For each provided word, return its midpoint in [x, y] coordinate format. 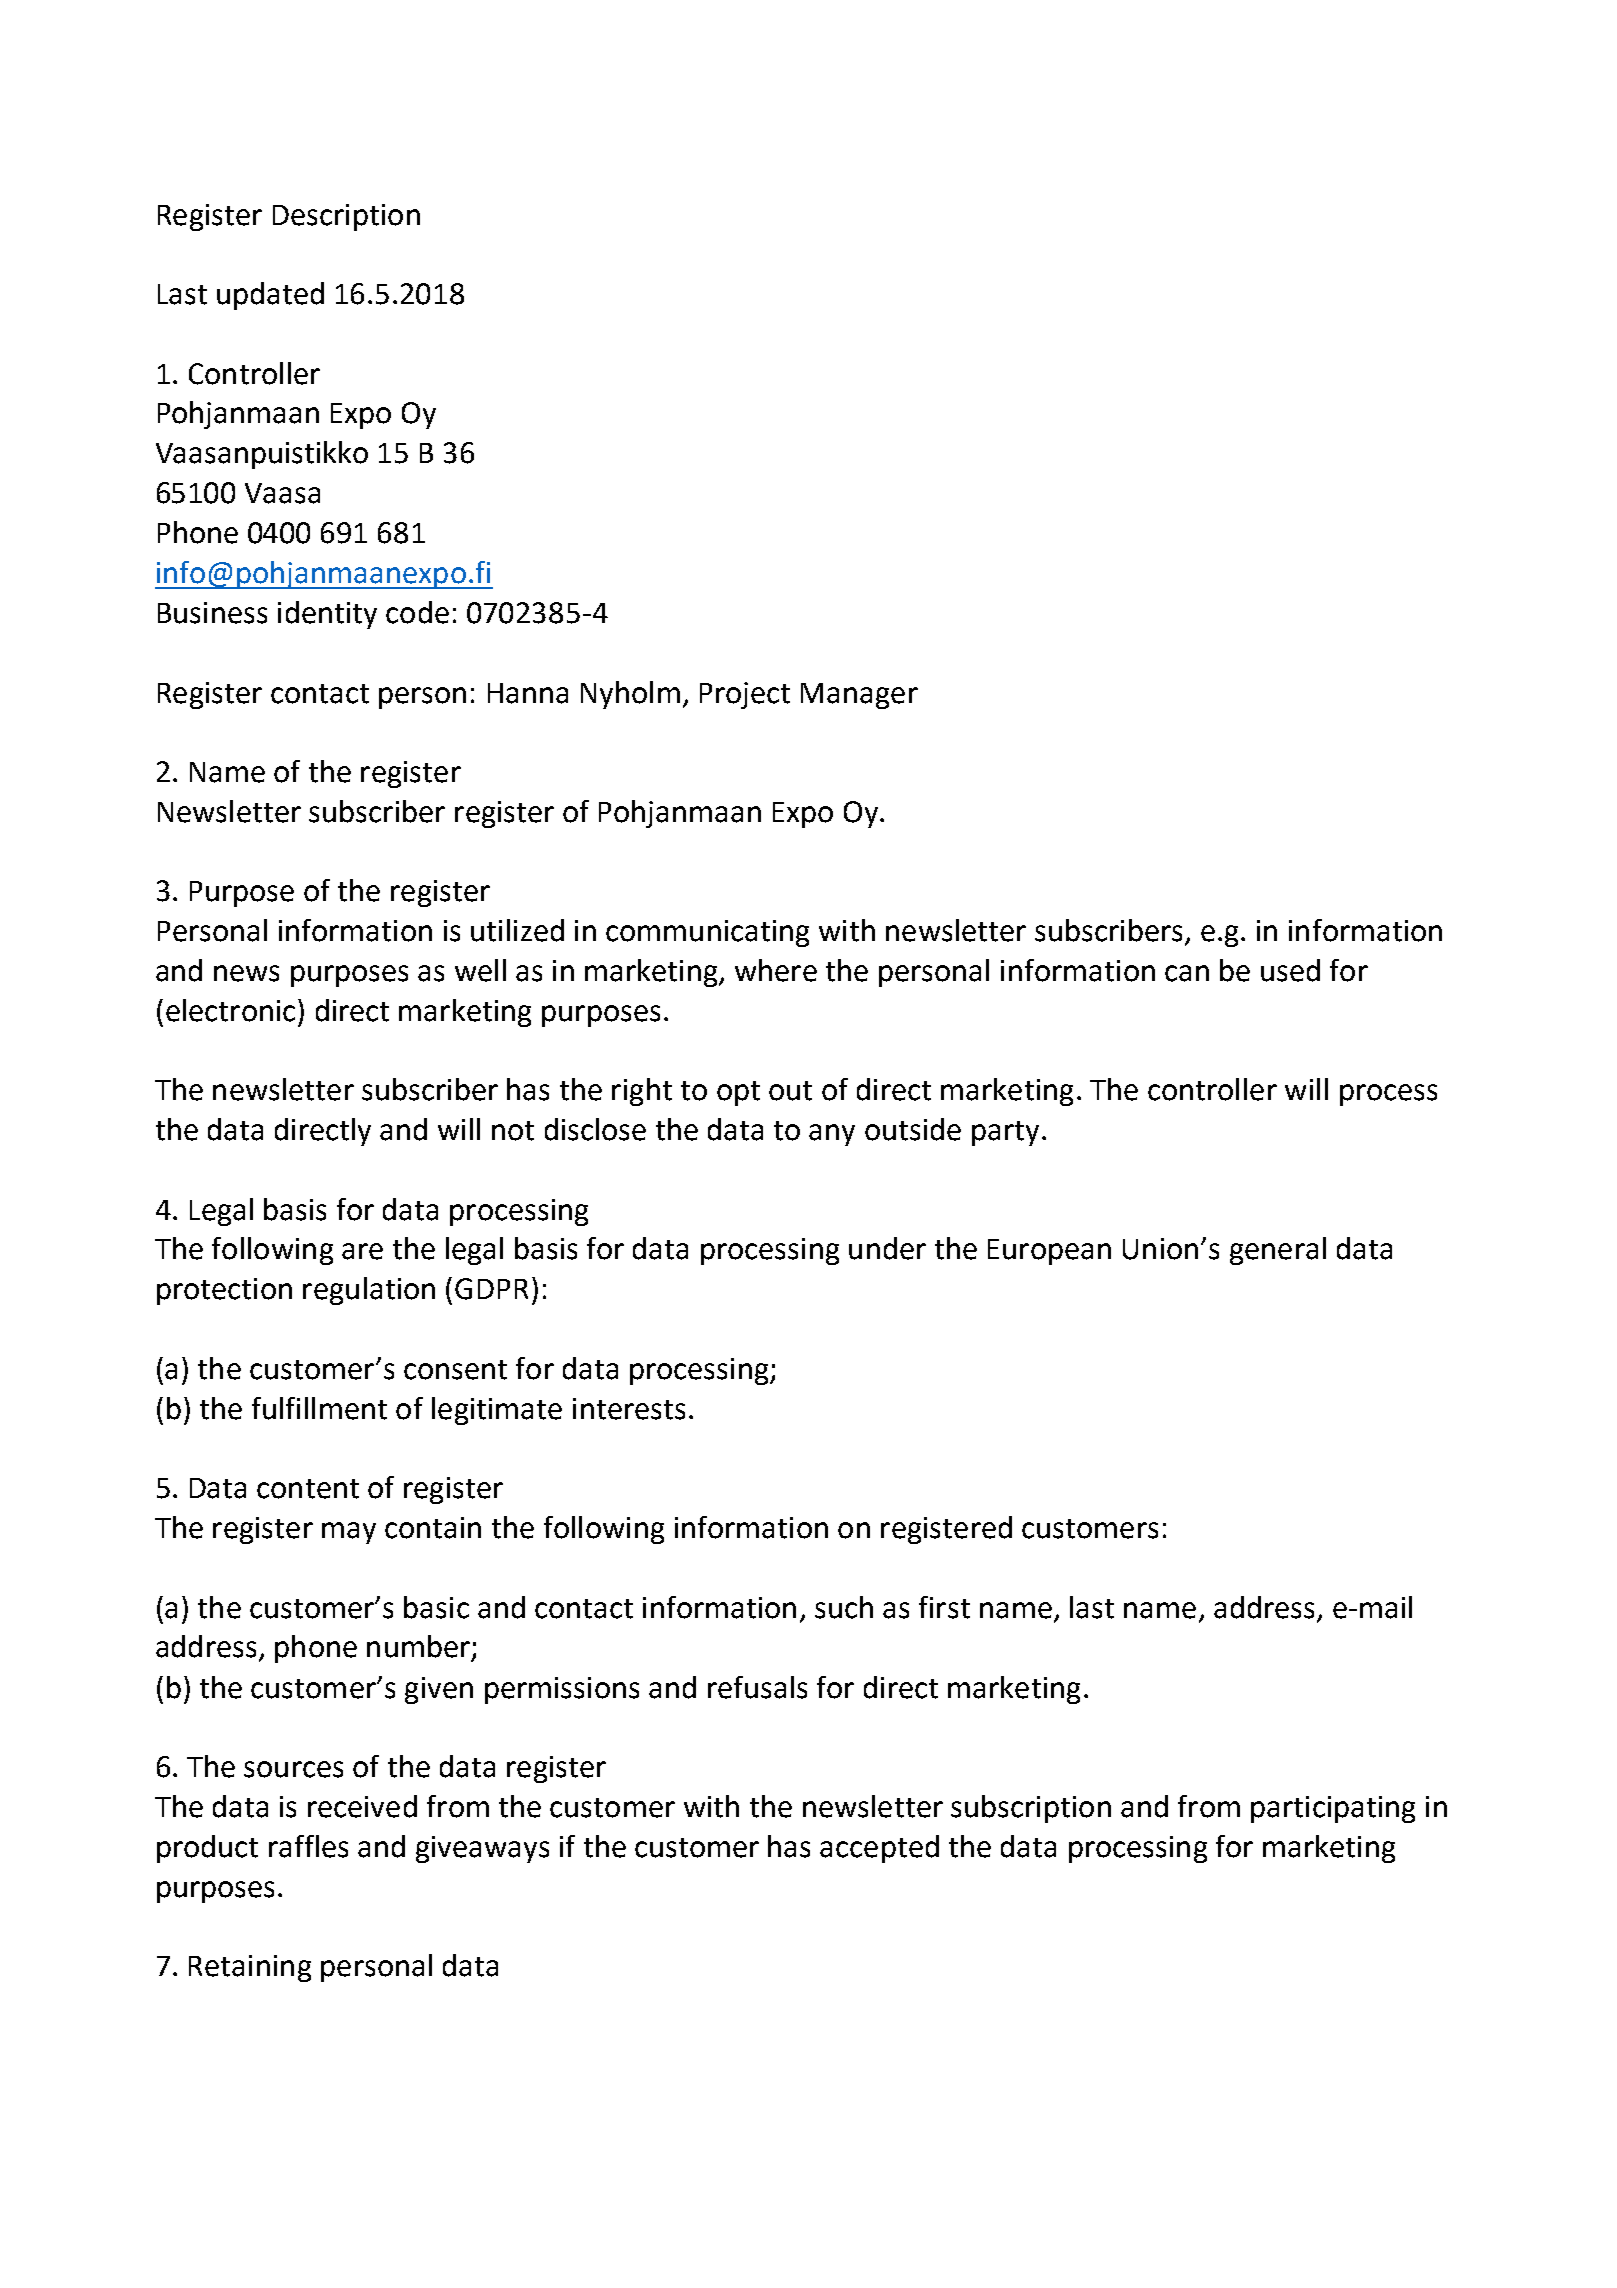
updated [270, 296]
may [349, 1533]
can [1187, 973]
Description [346, 217]
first [944, 1607]
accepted [879, 1849]
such [844, 1607]
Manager [859, 696]
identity [327, 615]
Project [745, 695]
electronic [230, 1010]
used [1290, 970]
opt [738, 1093]
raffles [308, 1846]
